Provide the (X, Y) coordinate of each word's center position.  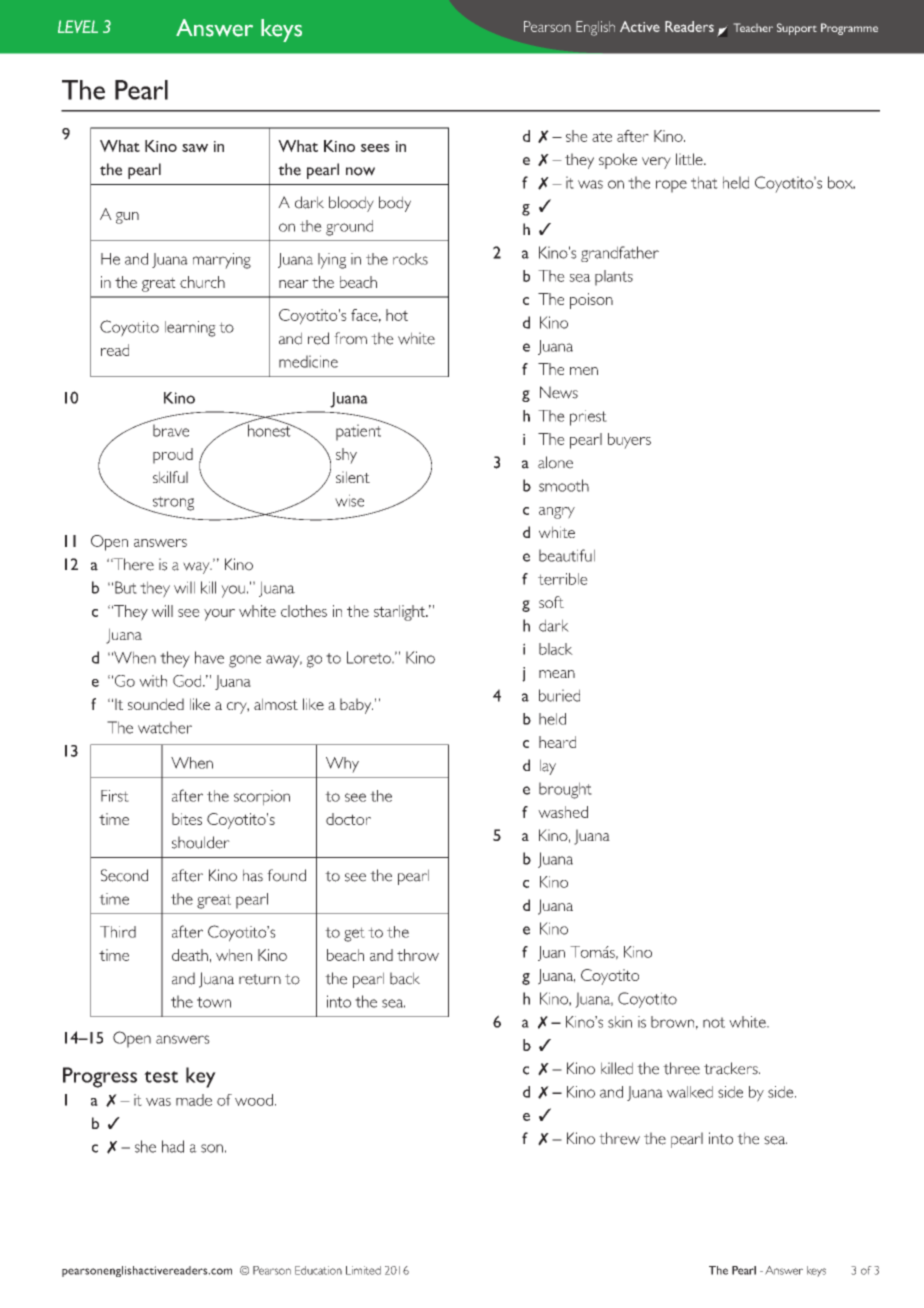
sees (375, 148)
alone (555, 462)
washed (563, 812)
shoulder (201, 842)
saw (195, 148)
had (173, 1146)
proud (173, 456)
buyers (629, 441)
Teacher (753, 27)
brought (565, 790)
